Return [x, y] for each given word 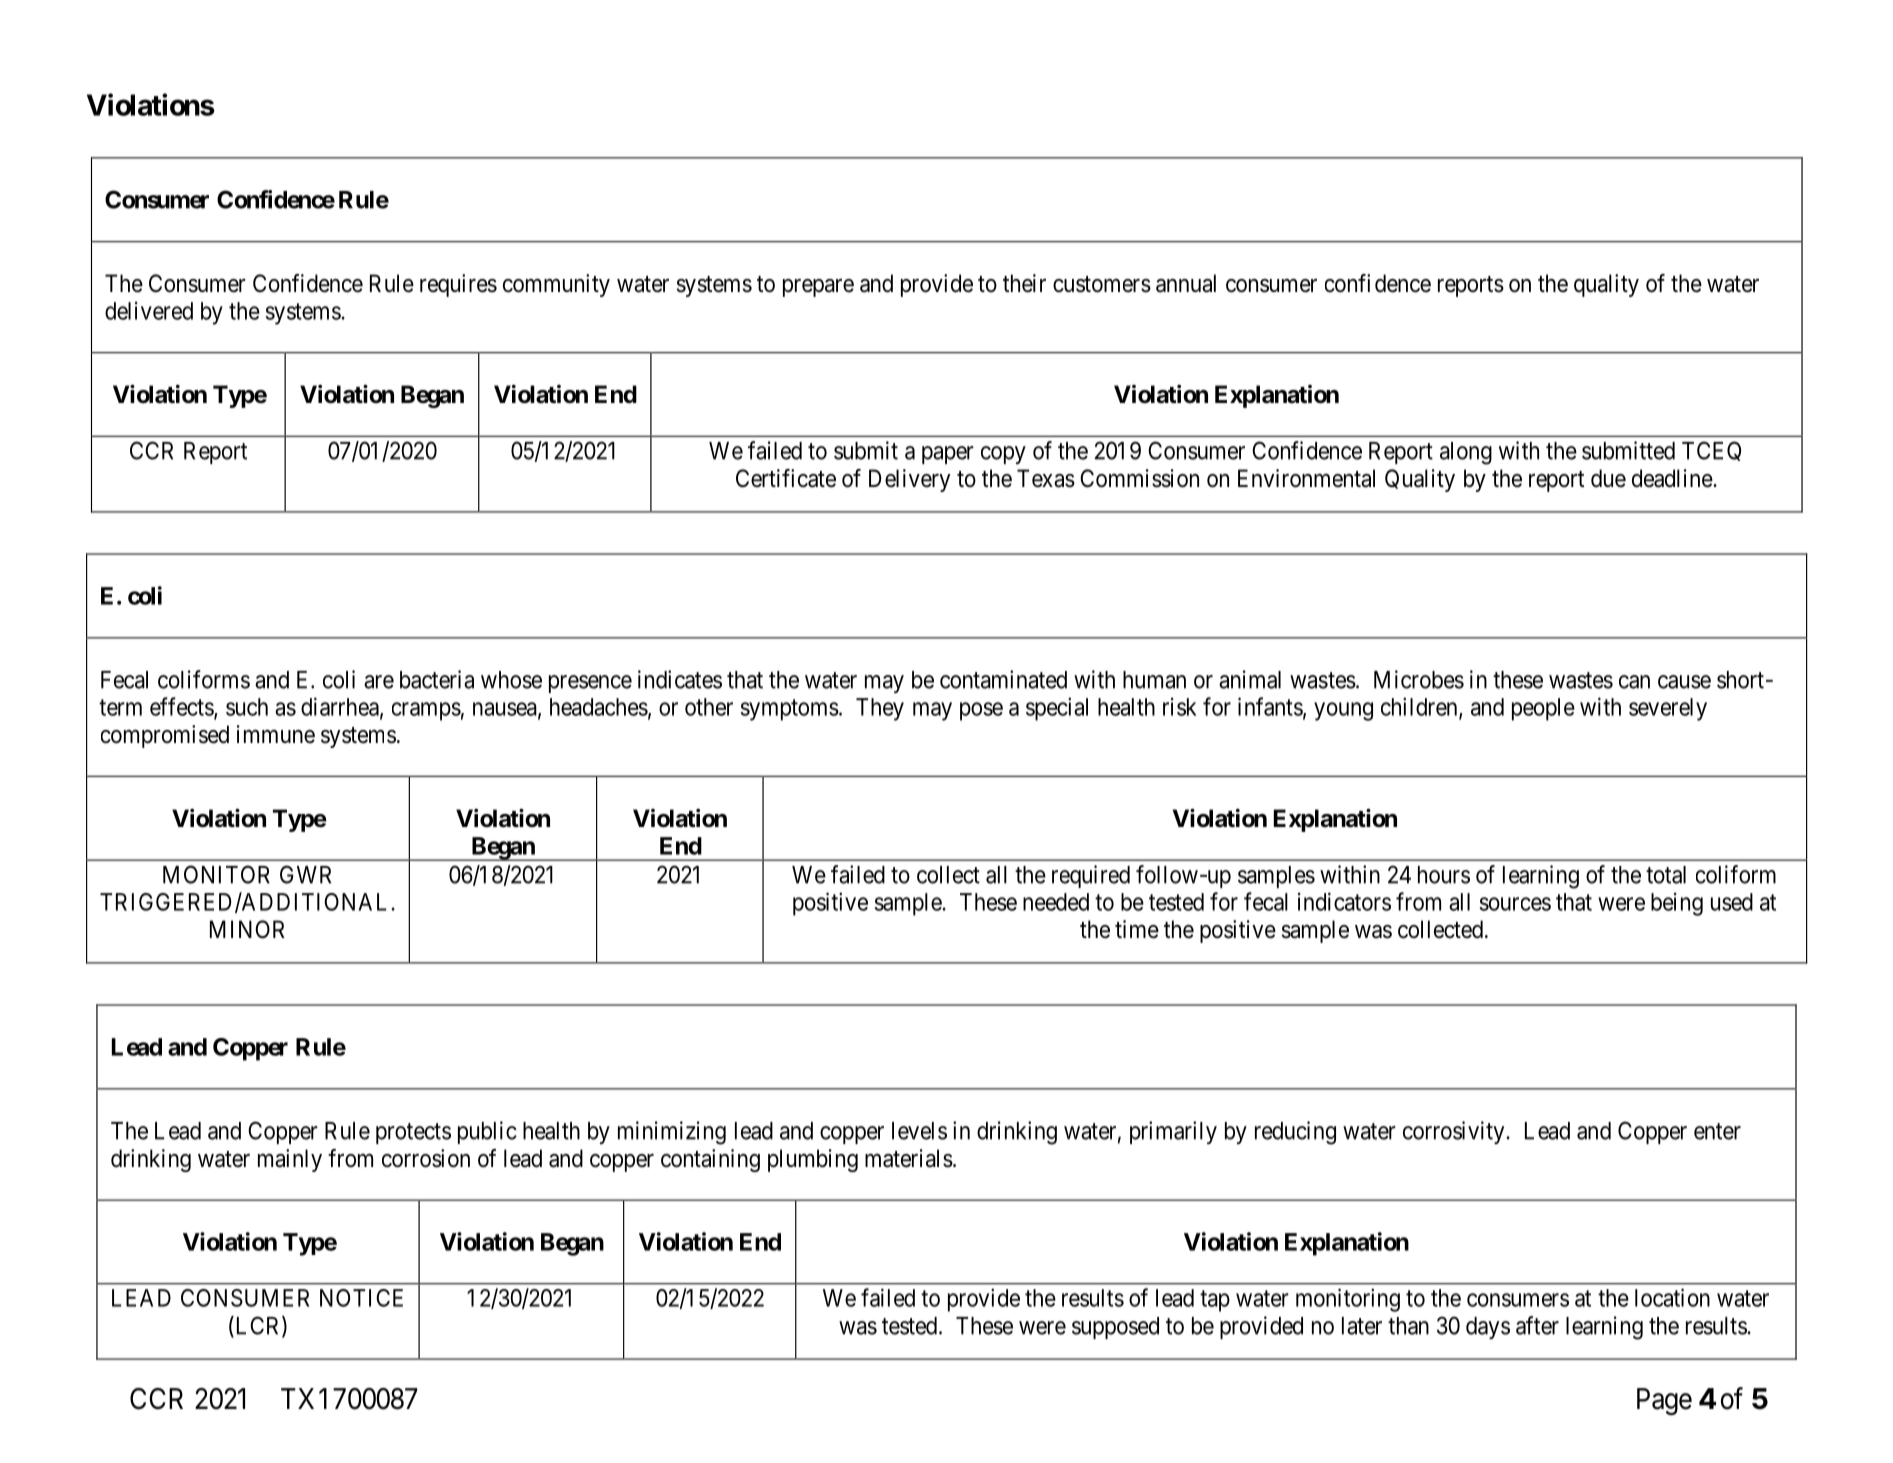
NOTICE [361, 1298]
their [1024, 283]
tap [1215, 1301]
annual [1186, 283]
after [1537, 1325]
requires [458, 285]
